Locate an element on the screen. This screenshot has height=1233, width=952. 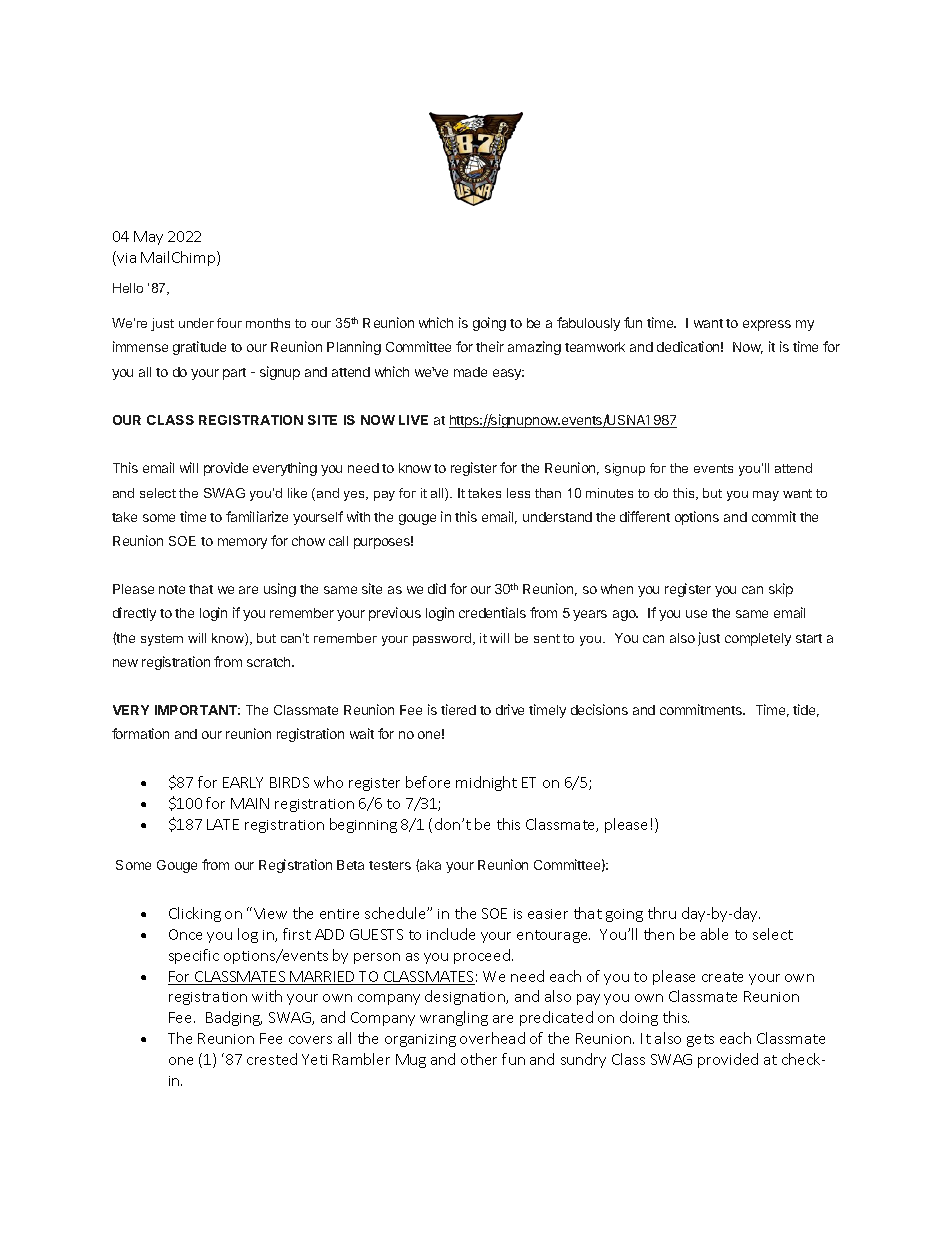
familiarize is located at coordinates (257, 516).
